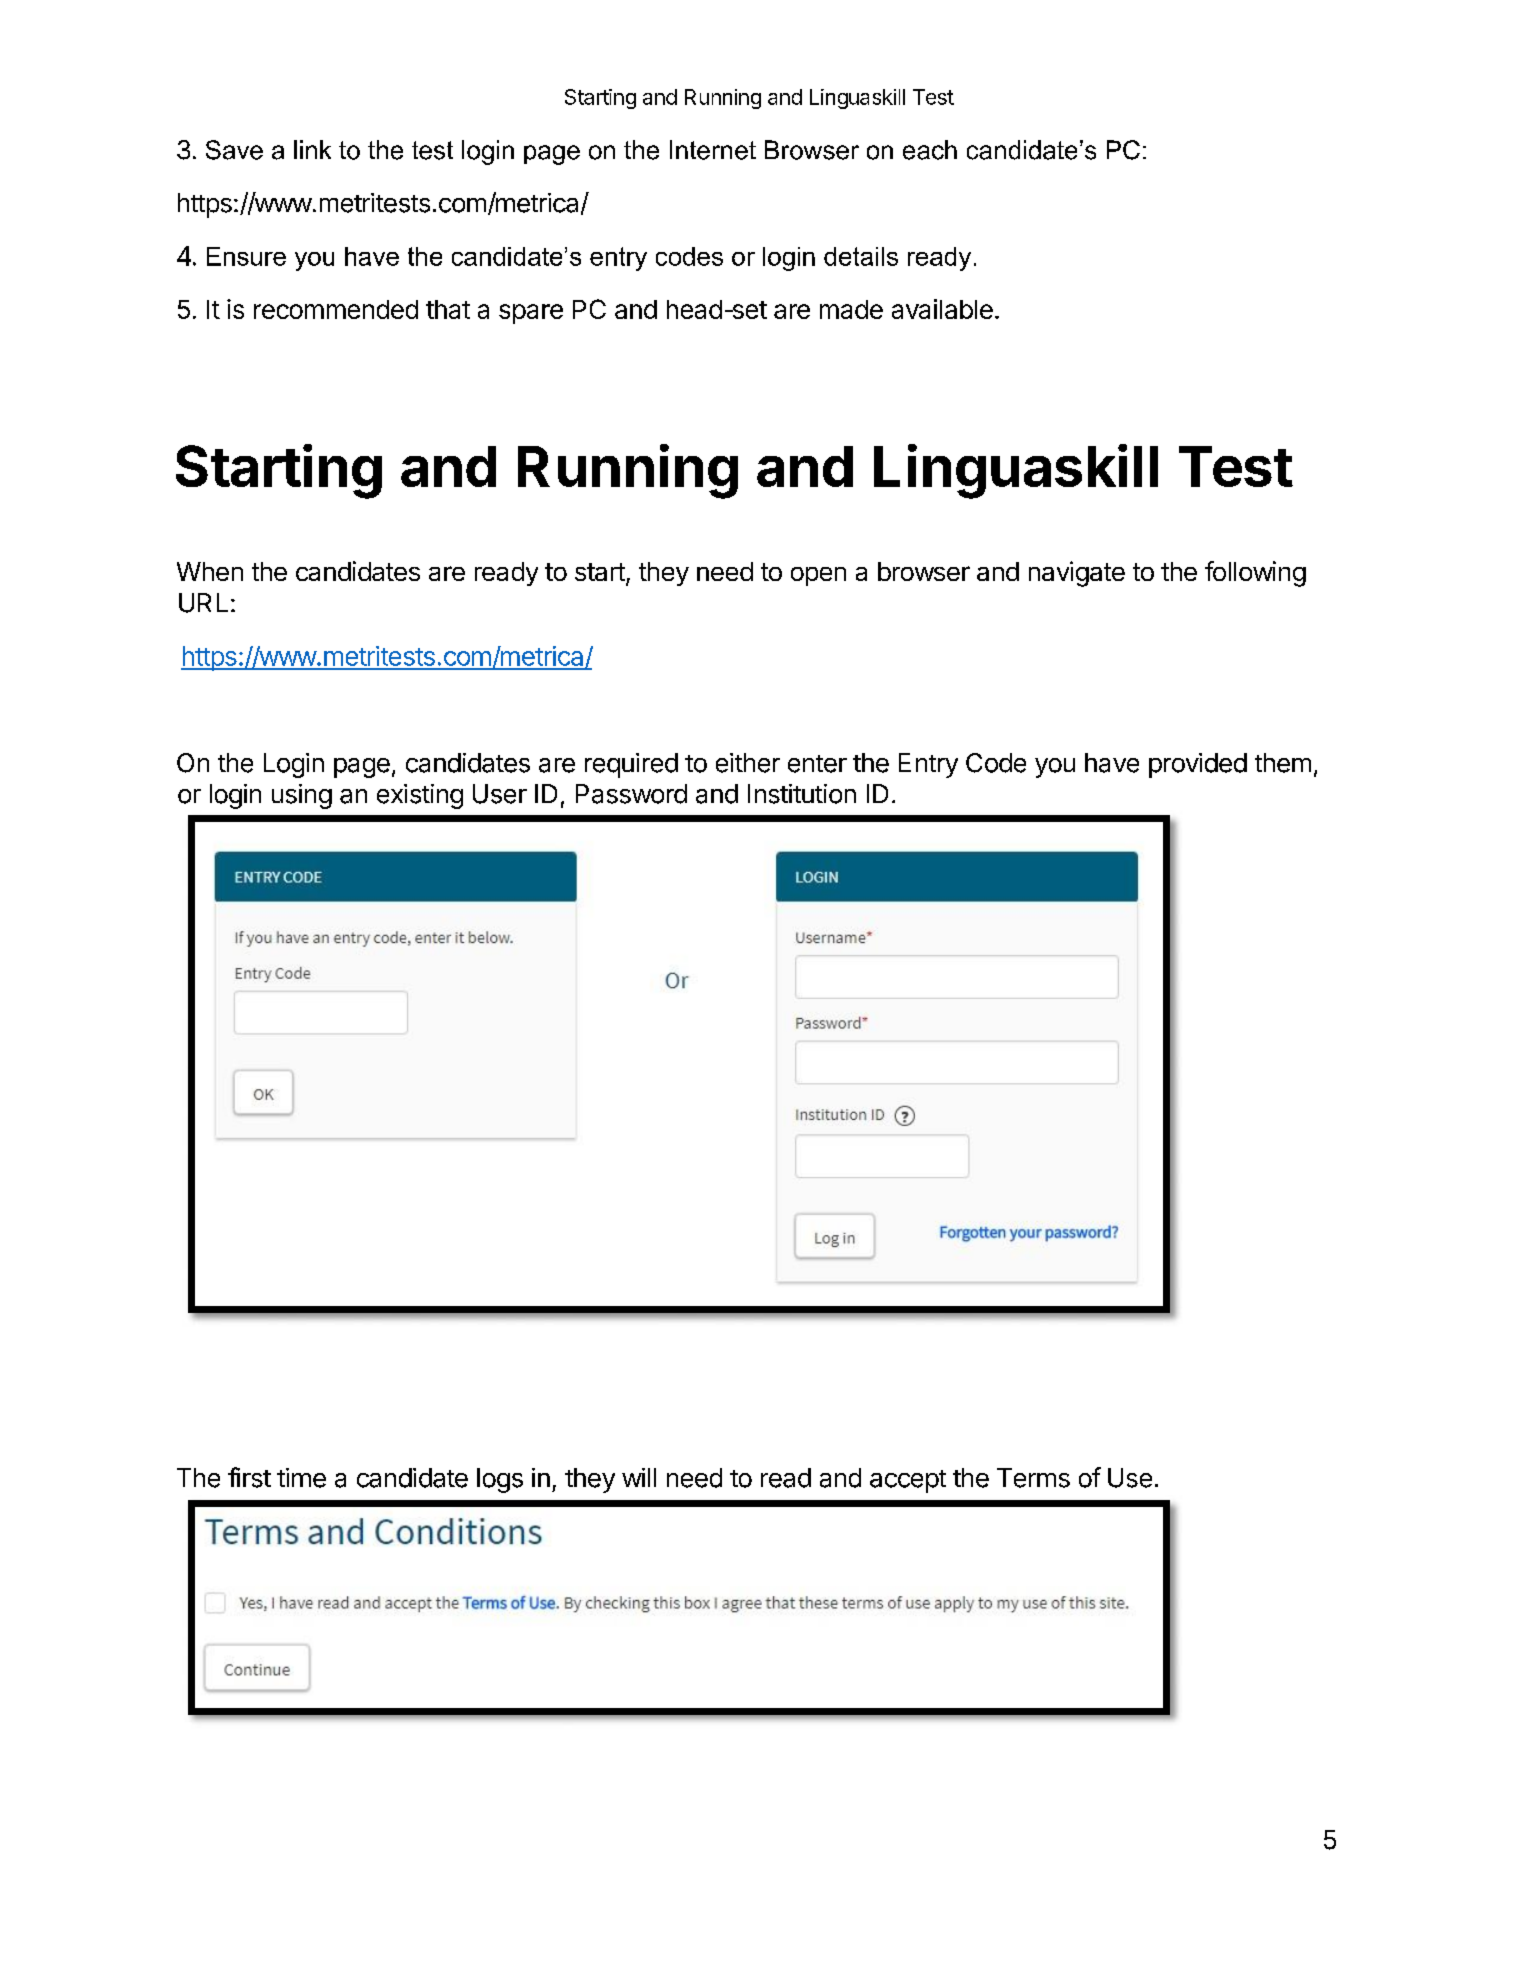 The image size is (1517, 1964). What do you see at coordinates (302, 796) in the screenshot?
I see `using` at bounding box center [302, 796].
